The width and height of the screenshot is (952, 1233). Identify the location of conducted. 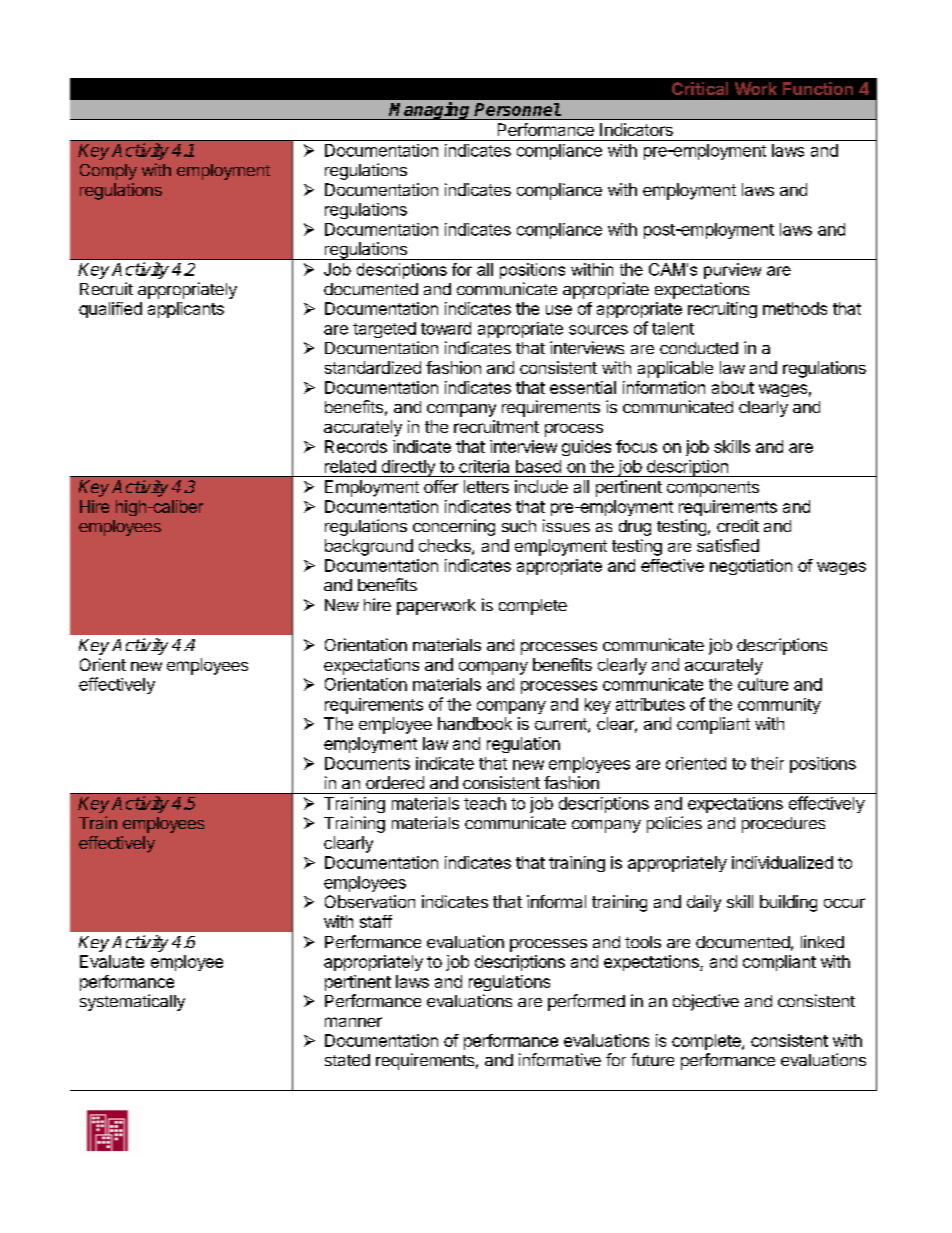
(699, 348).
